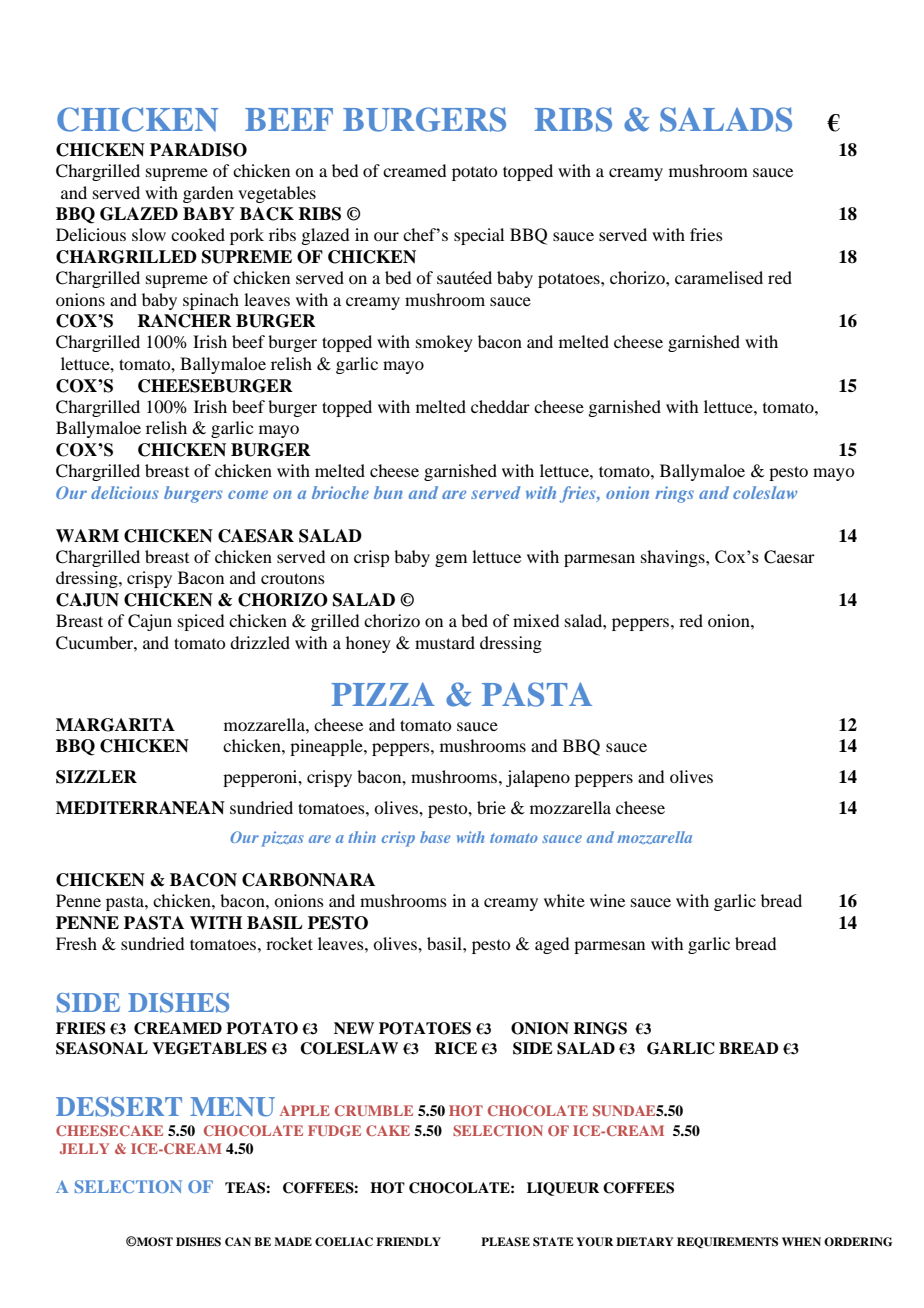 This screenshot has height=1308, width=924. Describe the element at coordinates (435, 837) in the screenshot. I see `base` at that location.
